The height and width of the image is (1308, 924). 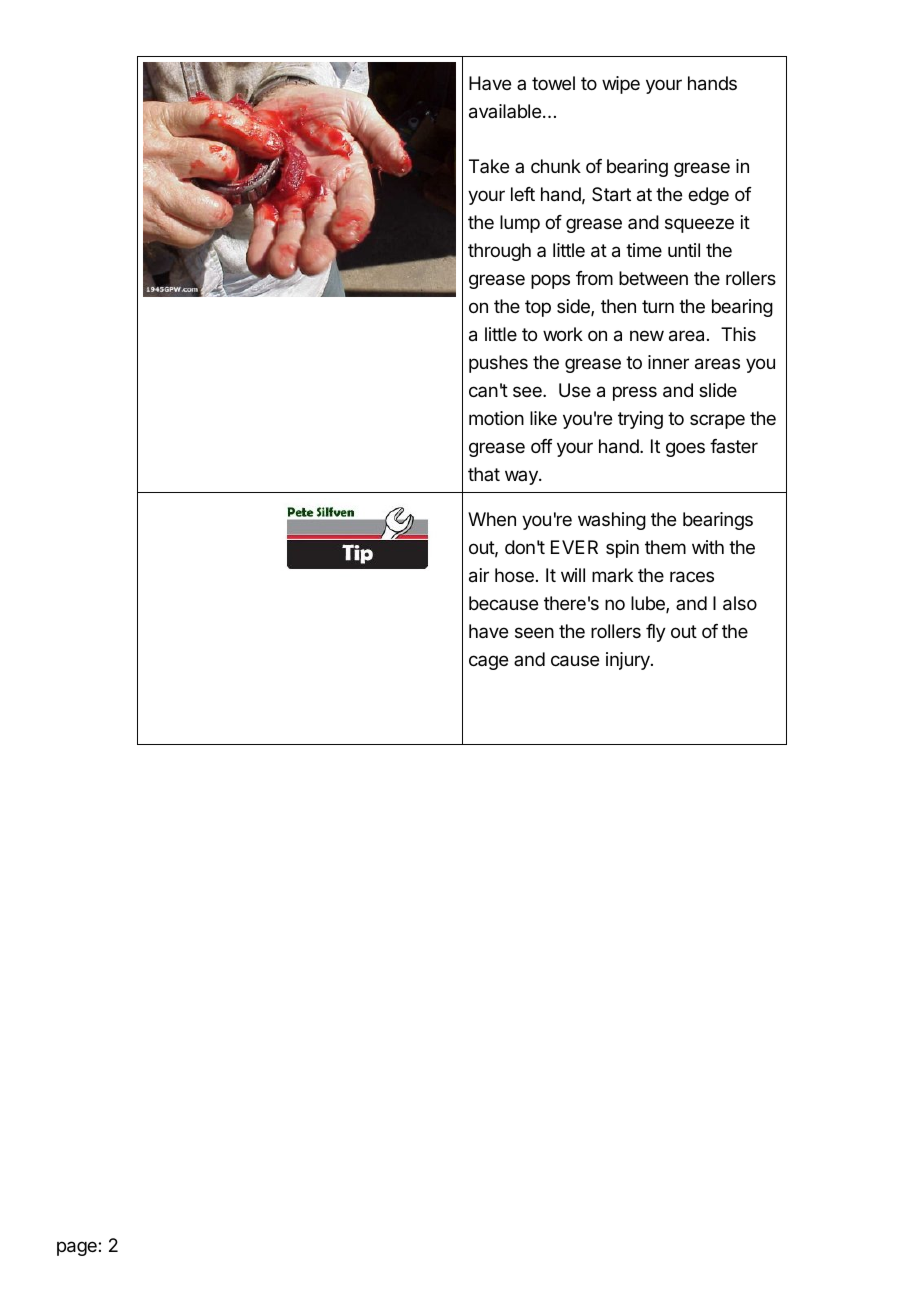 What do you see at coordinates (78, 1248) in the image?
I see `page` at bounding box center [78, 1248].
